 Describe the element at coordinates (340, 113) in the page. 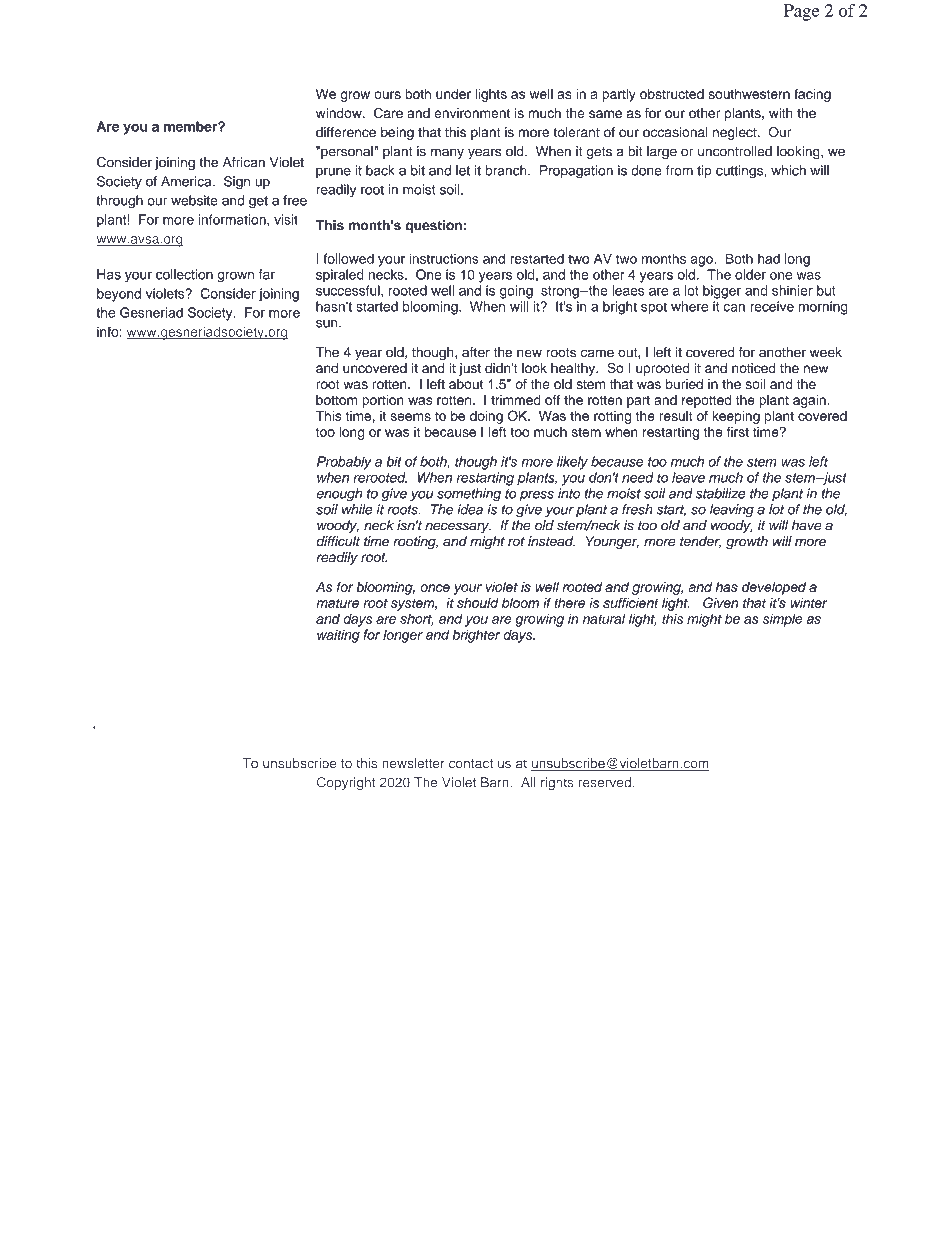

I see `window` at that location.
